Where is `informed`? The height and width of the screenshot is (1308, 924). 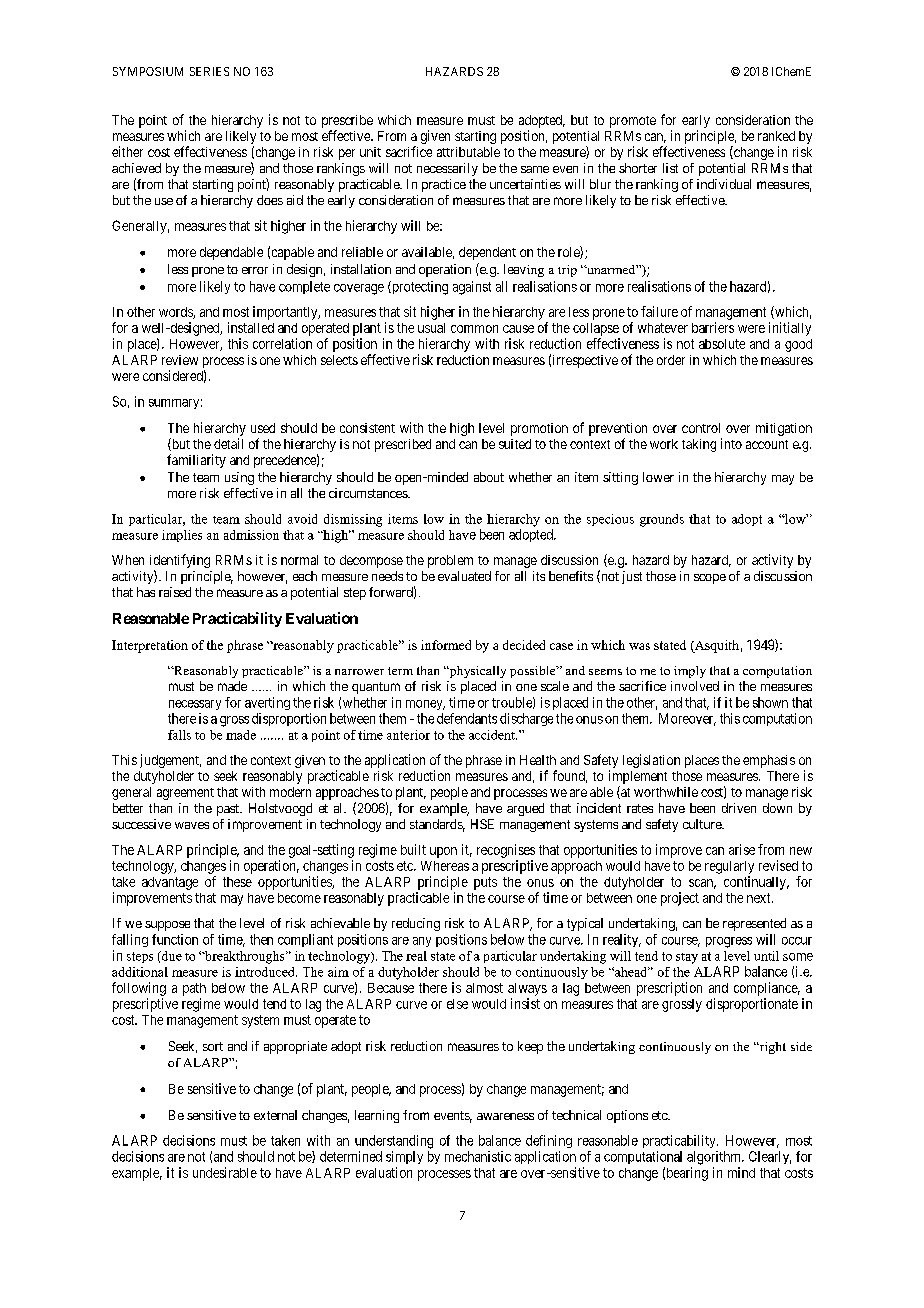
informed is located at coordinates (446, 645).
